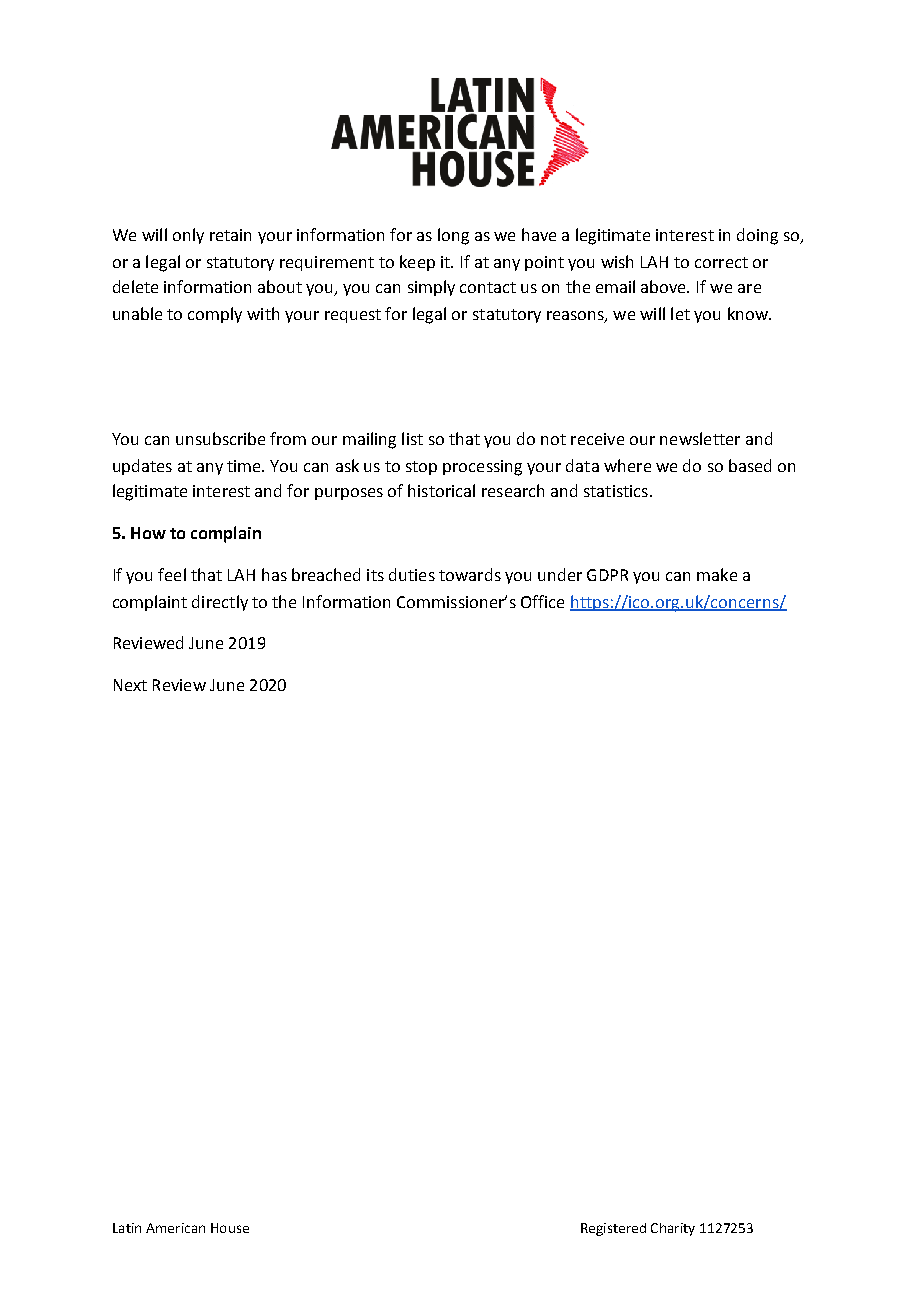  Describe the element at coordinates (441, 490) in the document. I see `historical` at that location.
